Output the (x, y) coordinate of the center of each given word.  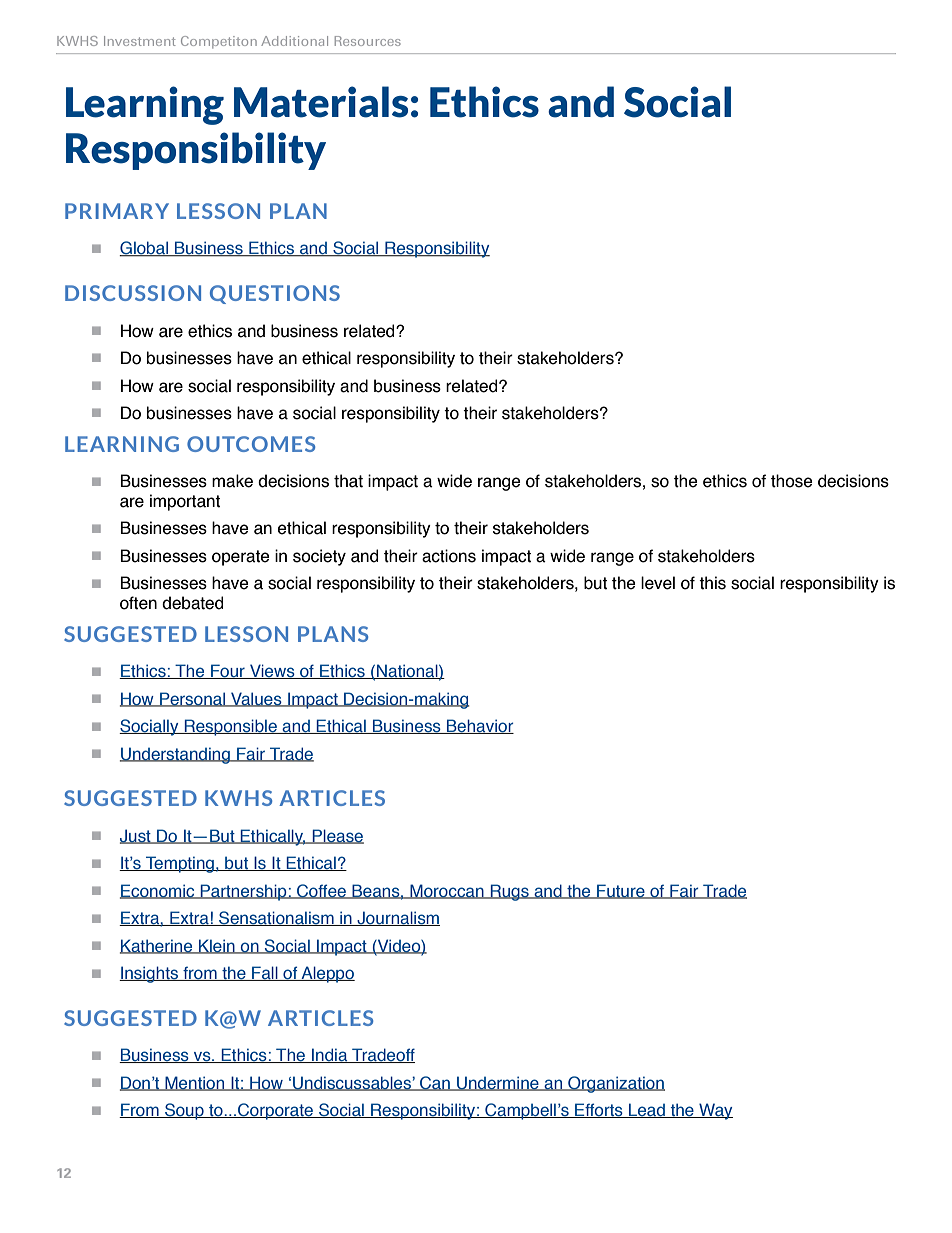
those (792, 481)
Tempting (180, 864)
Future (621, 891)
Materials (321, 102)
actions (449, 556)
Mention (195, 1083)
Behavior (479, 726)
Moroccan (447, 891)
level (658, 583)
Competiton (219, 42)
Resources (368, 41)
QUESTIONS (275, 294)
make (232, 481)
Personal (193, 699)
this (712, 583)
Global (144, 249)
